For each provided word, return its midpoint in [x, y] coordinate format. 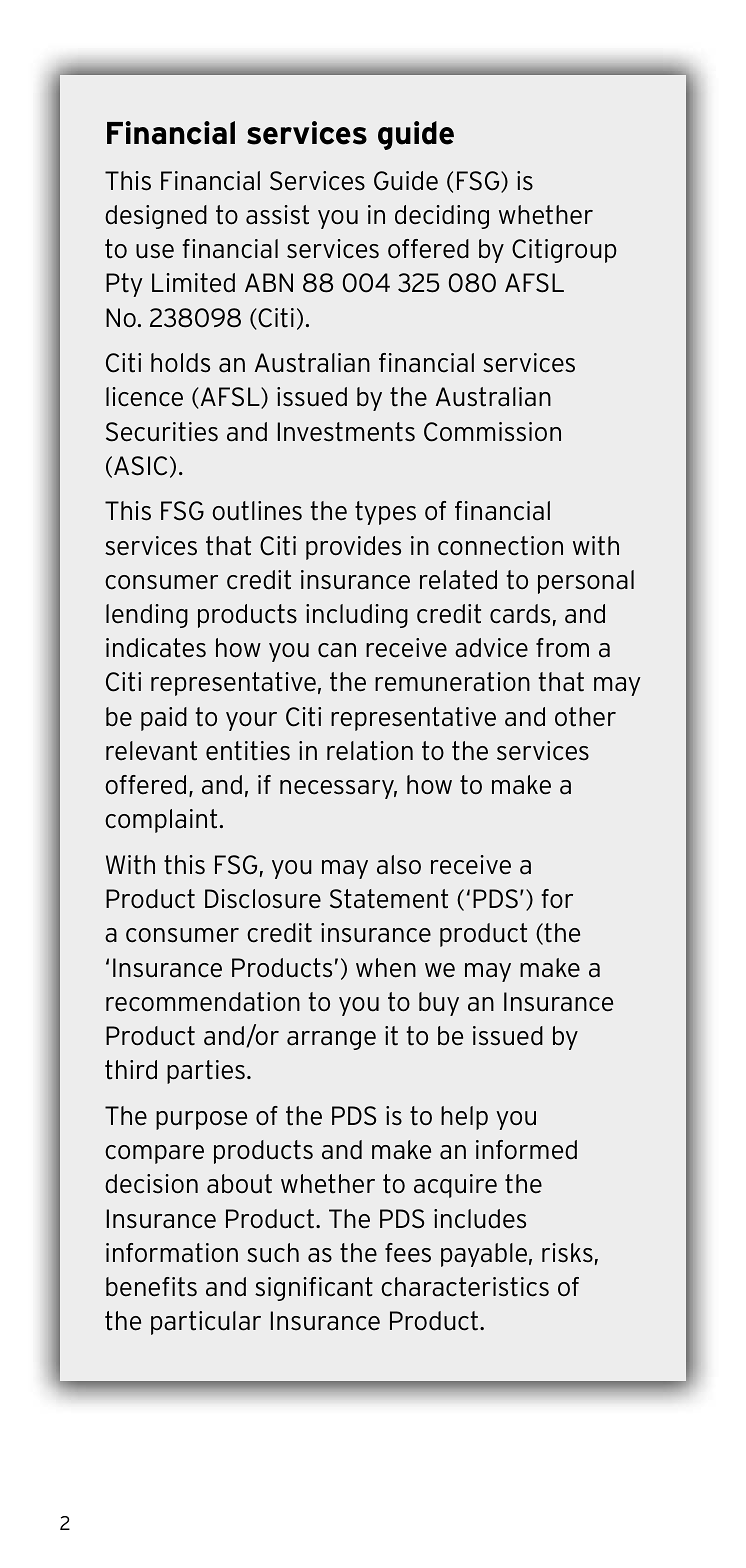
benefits [151, 1287]
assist [277, 215]
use [155, 251]
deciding [442, 217]
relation [370, 751]
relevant [151, 751]
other [585, 717]
